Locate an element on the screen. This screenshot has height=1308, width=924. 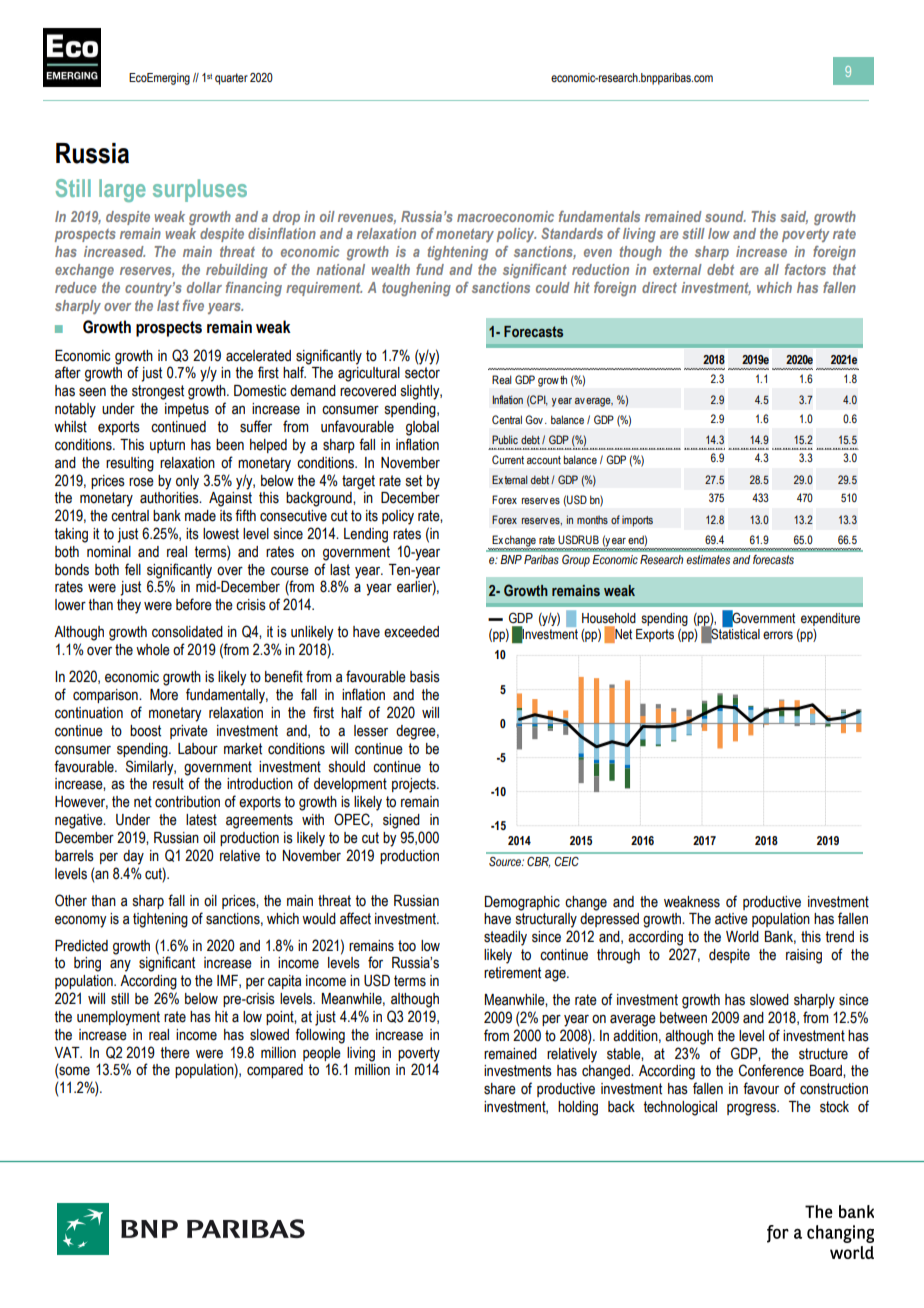
five is located at coordinates (193, 305).
